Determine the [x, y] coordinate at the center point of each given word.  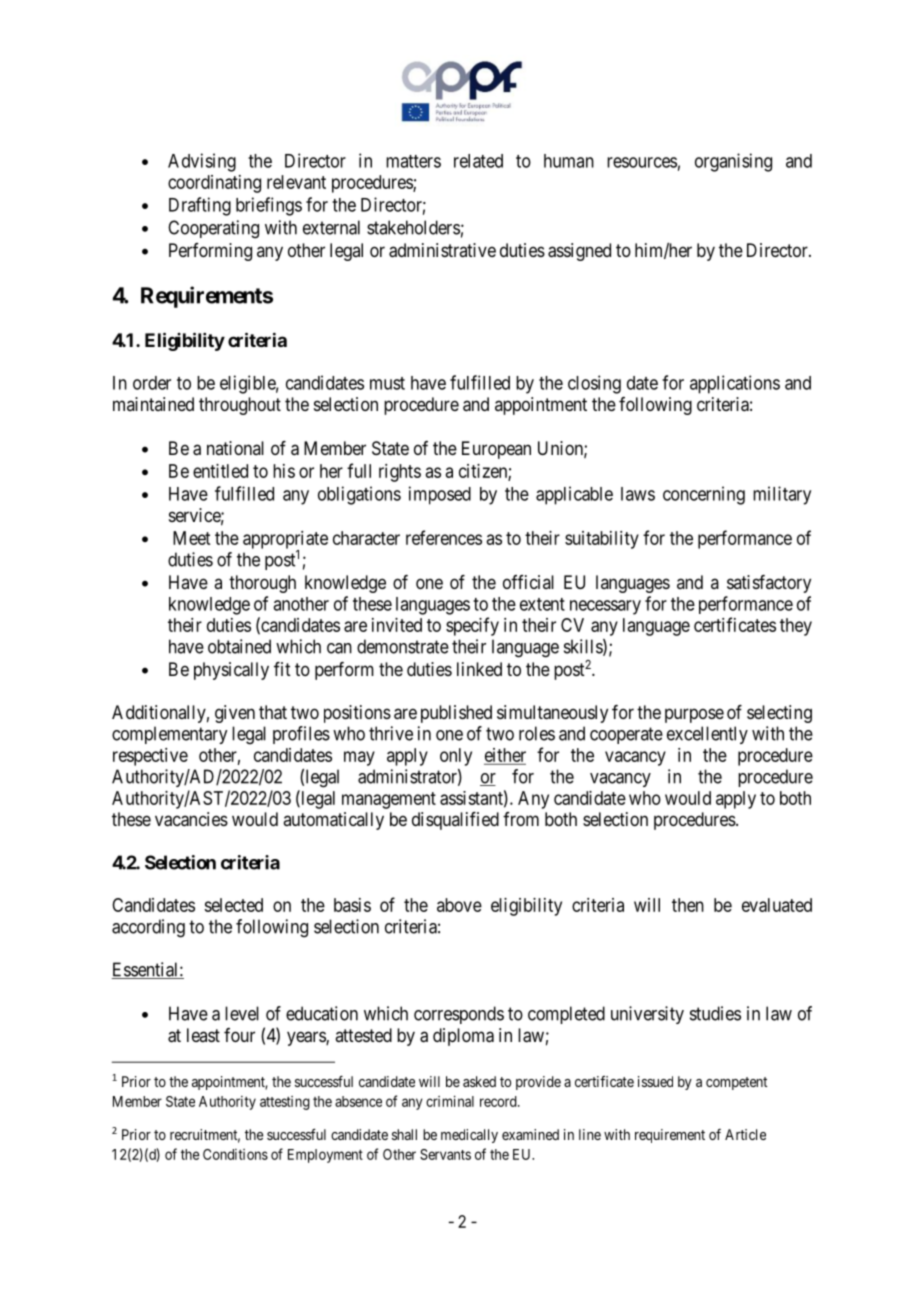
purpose [694, 715]
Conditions [235, 1154]
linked [479, 669]
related [478, 161]
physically [231, 671]
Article [745, 1134]
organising [733, 162]
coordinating [214, 184]
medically [469, 1136]
